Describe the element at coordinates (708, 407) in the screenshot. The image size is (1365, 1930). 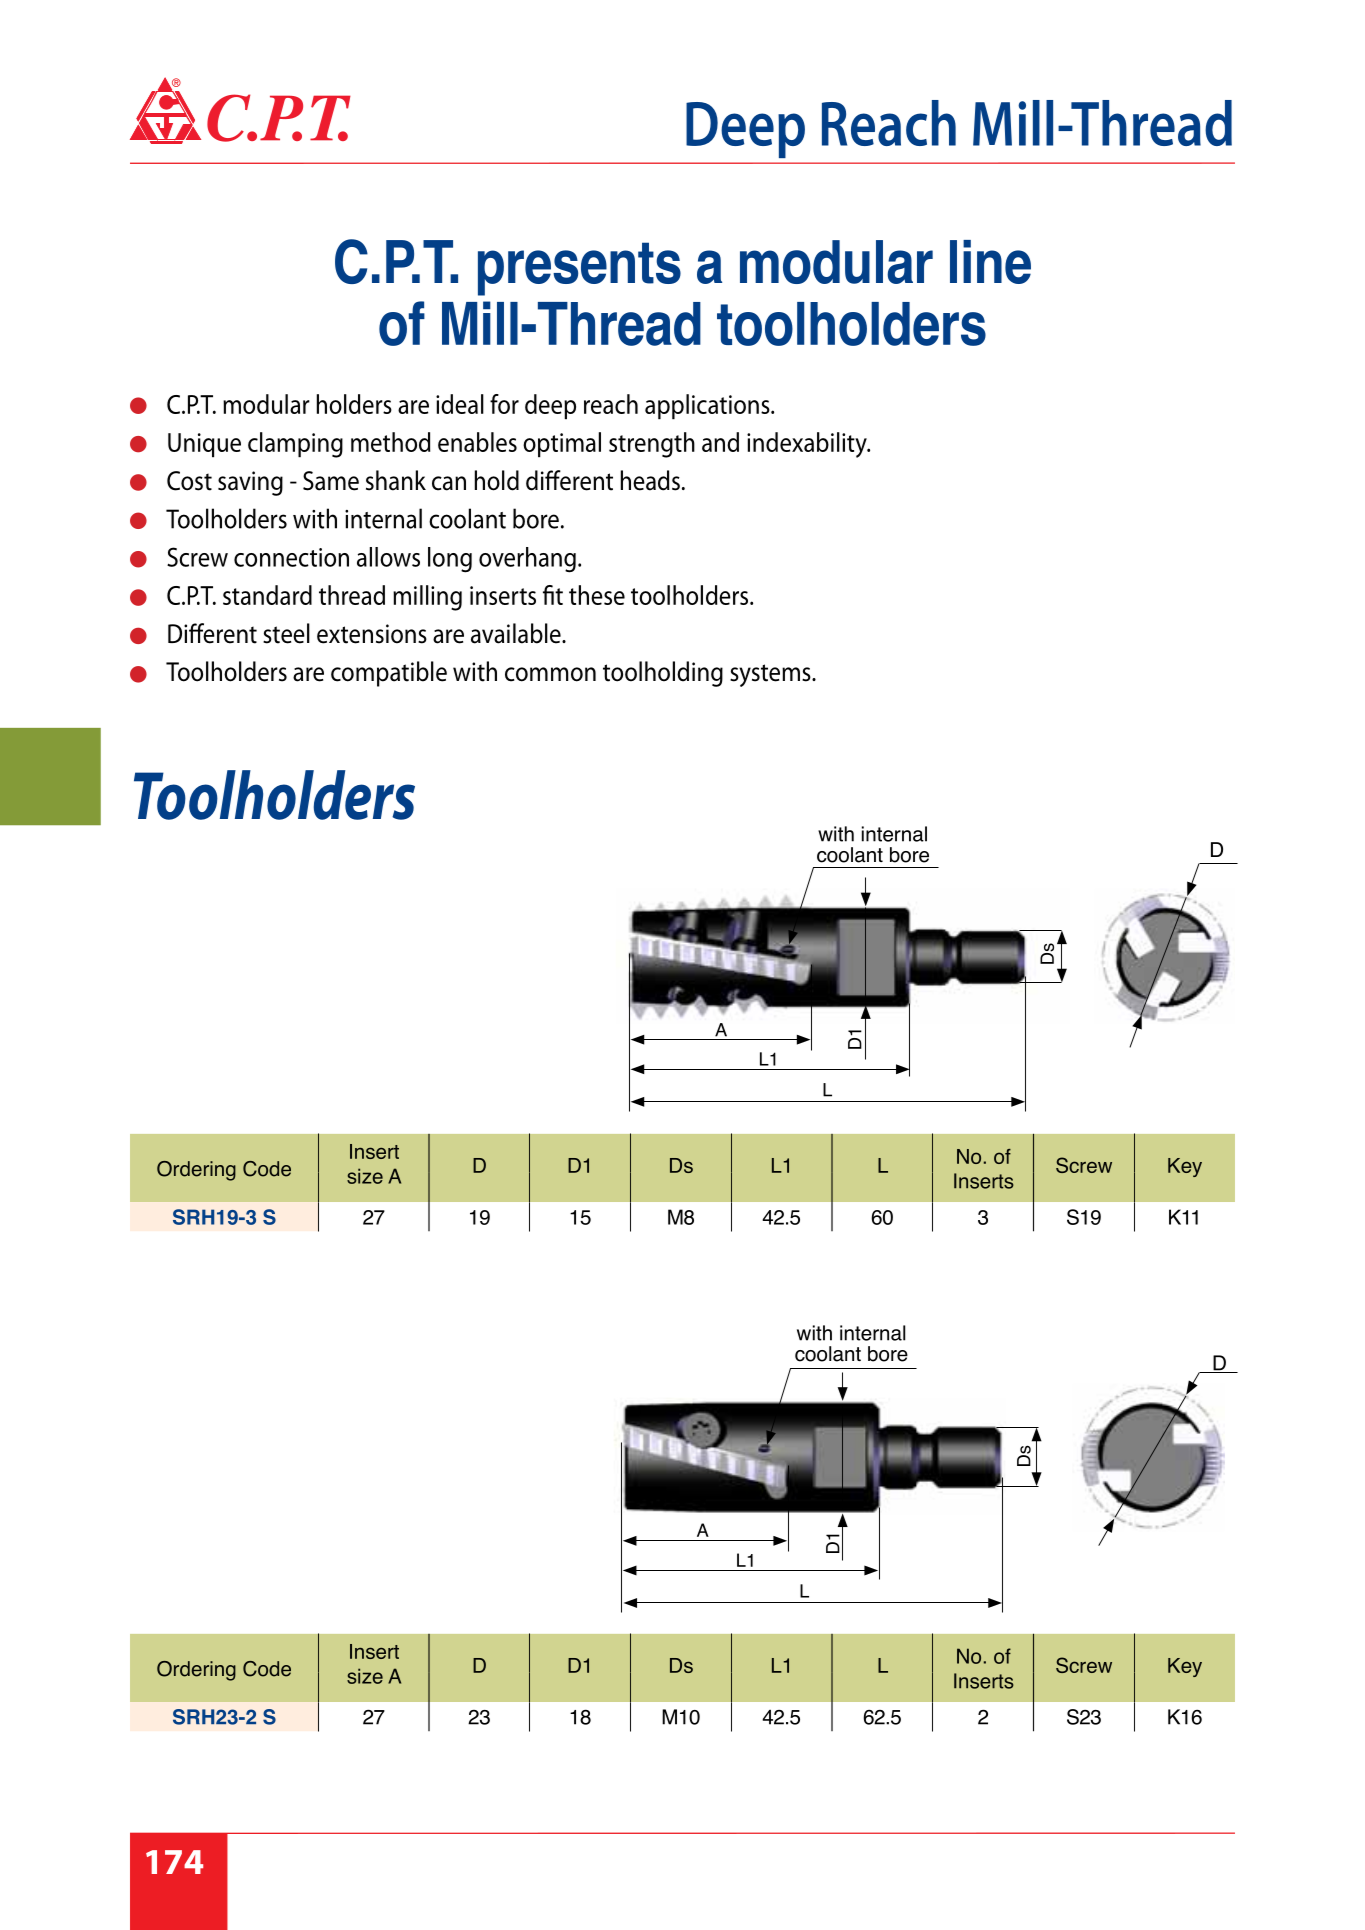
I see `applications` at that location.
